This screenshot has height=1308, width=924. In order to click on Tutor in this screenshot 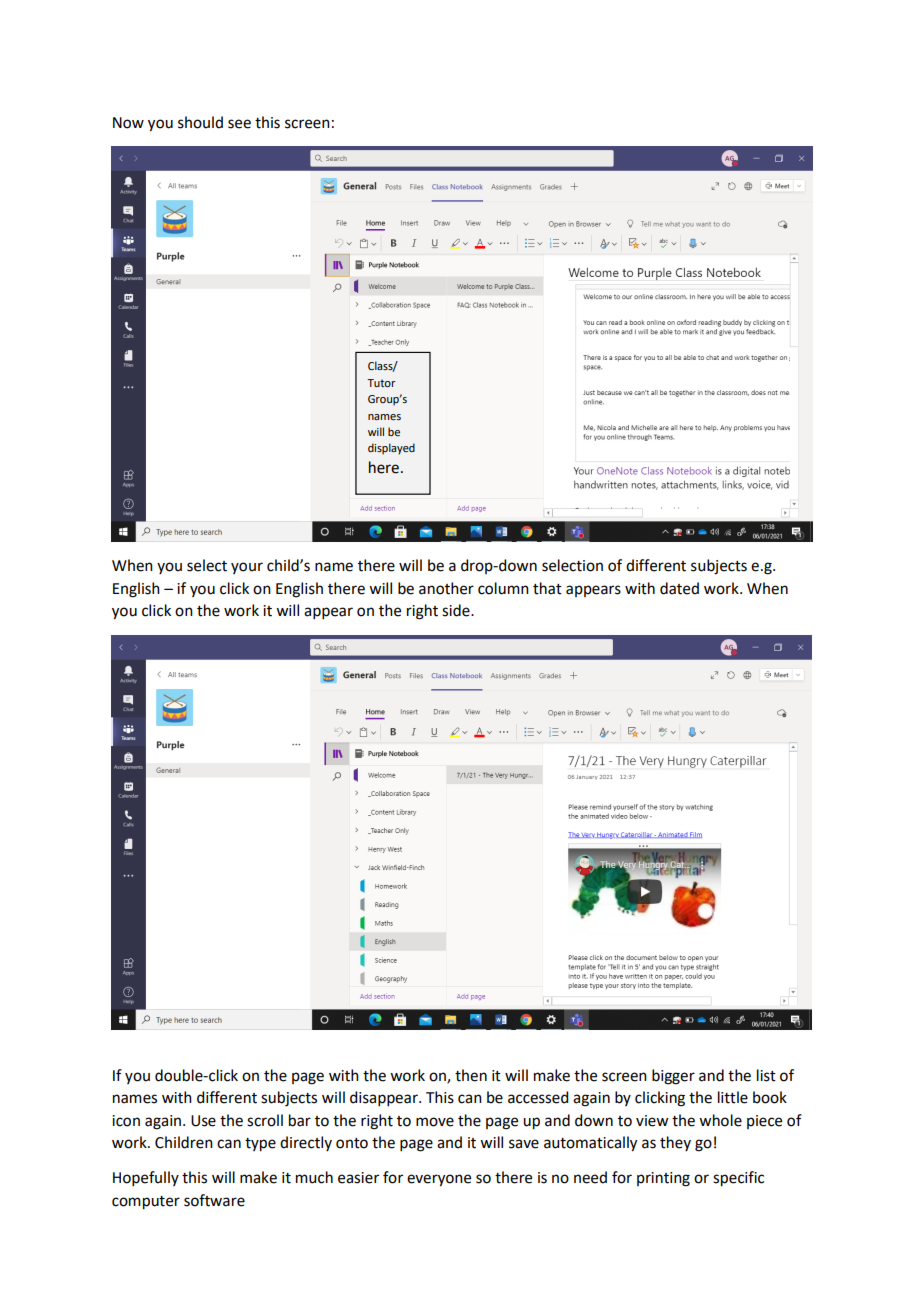, I will do `click(381, 383)`.
